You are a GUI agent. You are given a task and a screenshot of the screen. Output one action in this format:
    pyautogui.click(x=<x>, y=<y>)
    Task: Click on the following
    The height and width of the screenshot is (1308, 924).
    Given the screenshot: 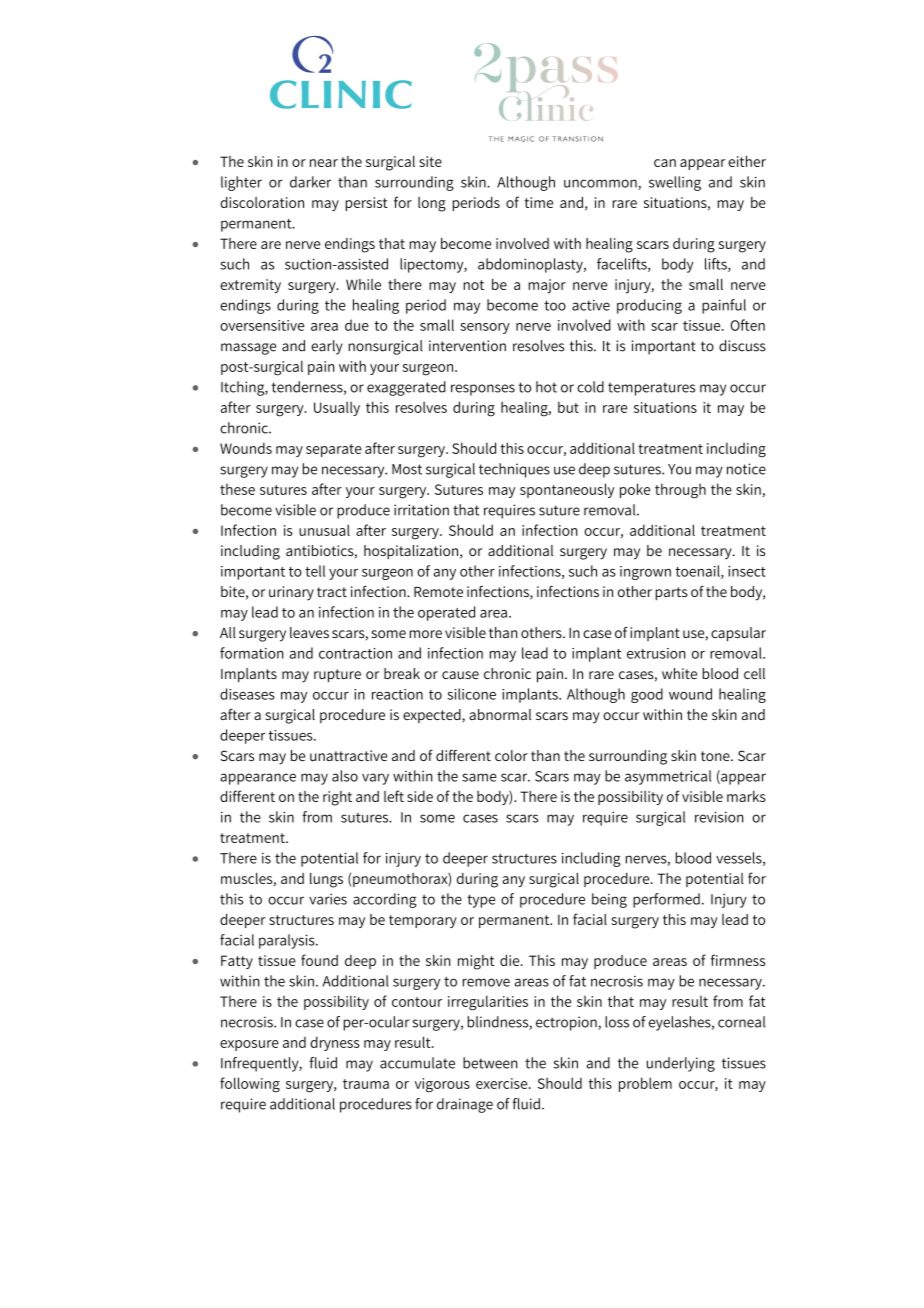 What is the action you would take?
    pyautogui.click(x=250, y=1085)
